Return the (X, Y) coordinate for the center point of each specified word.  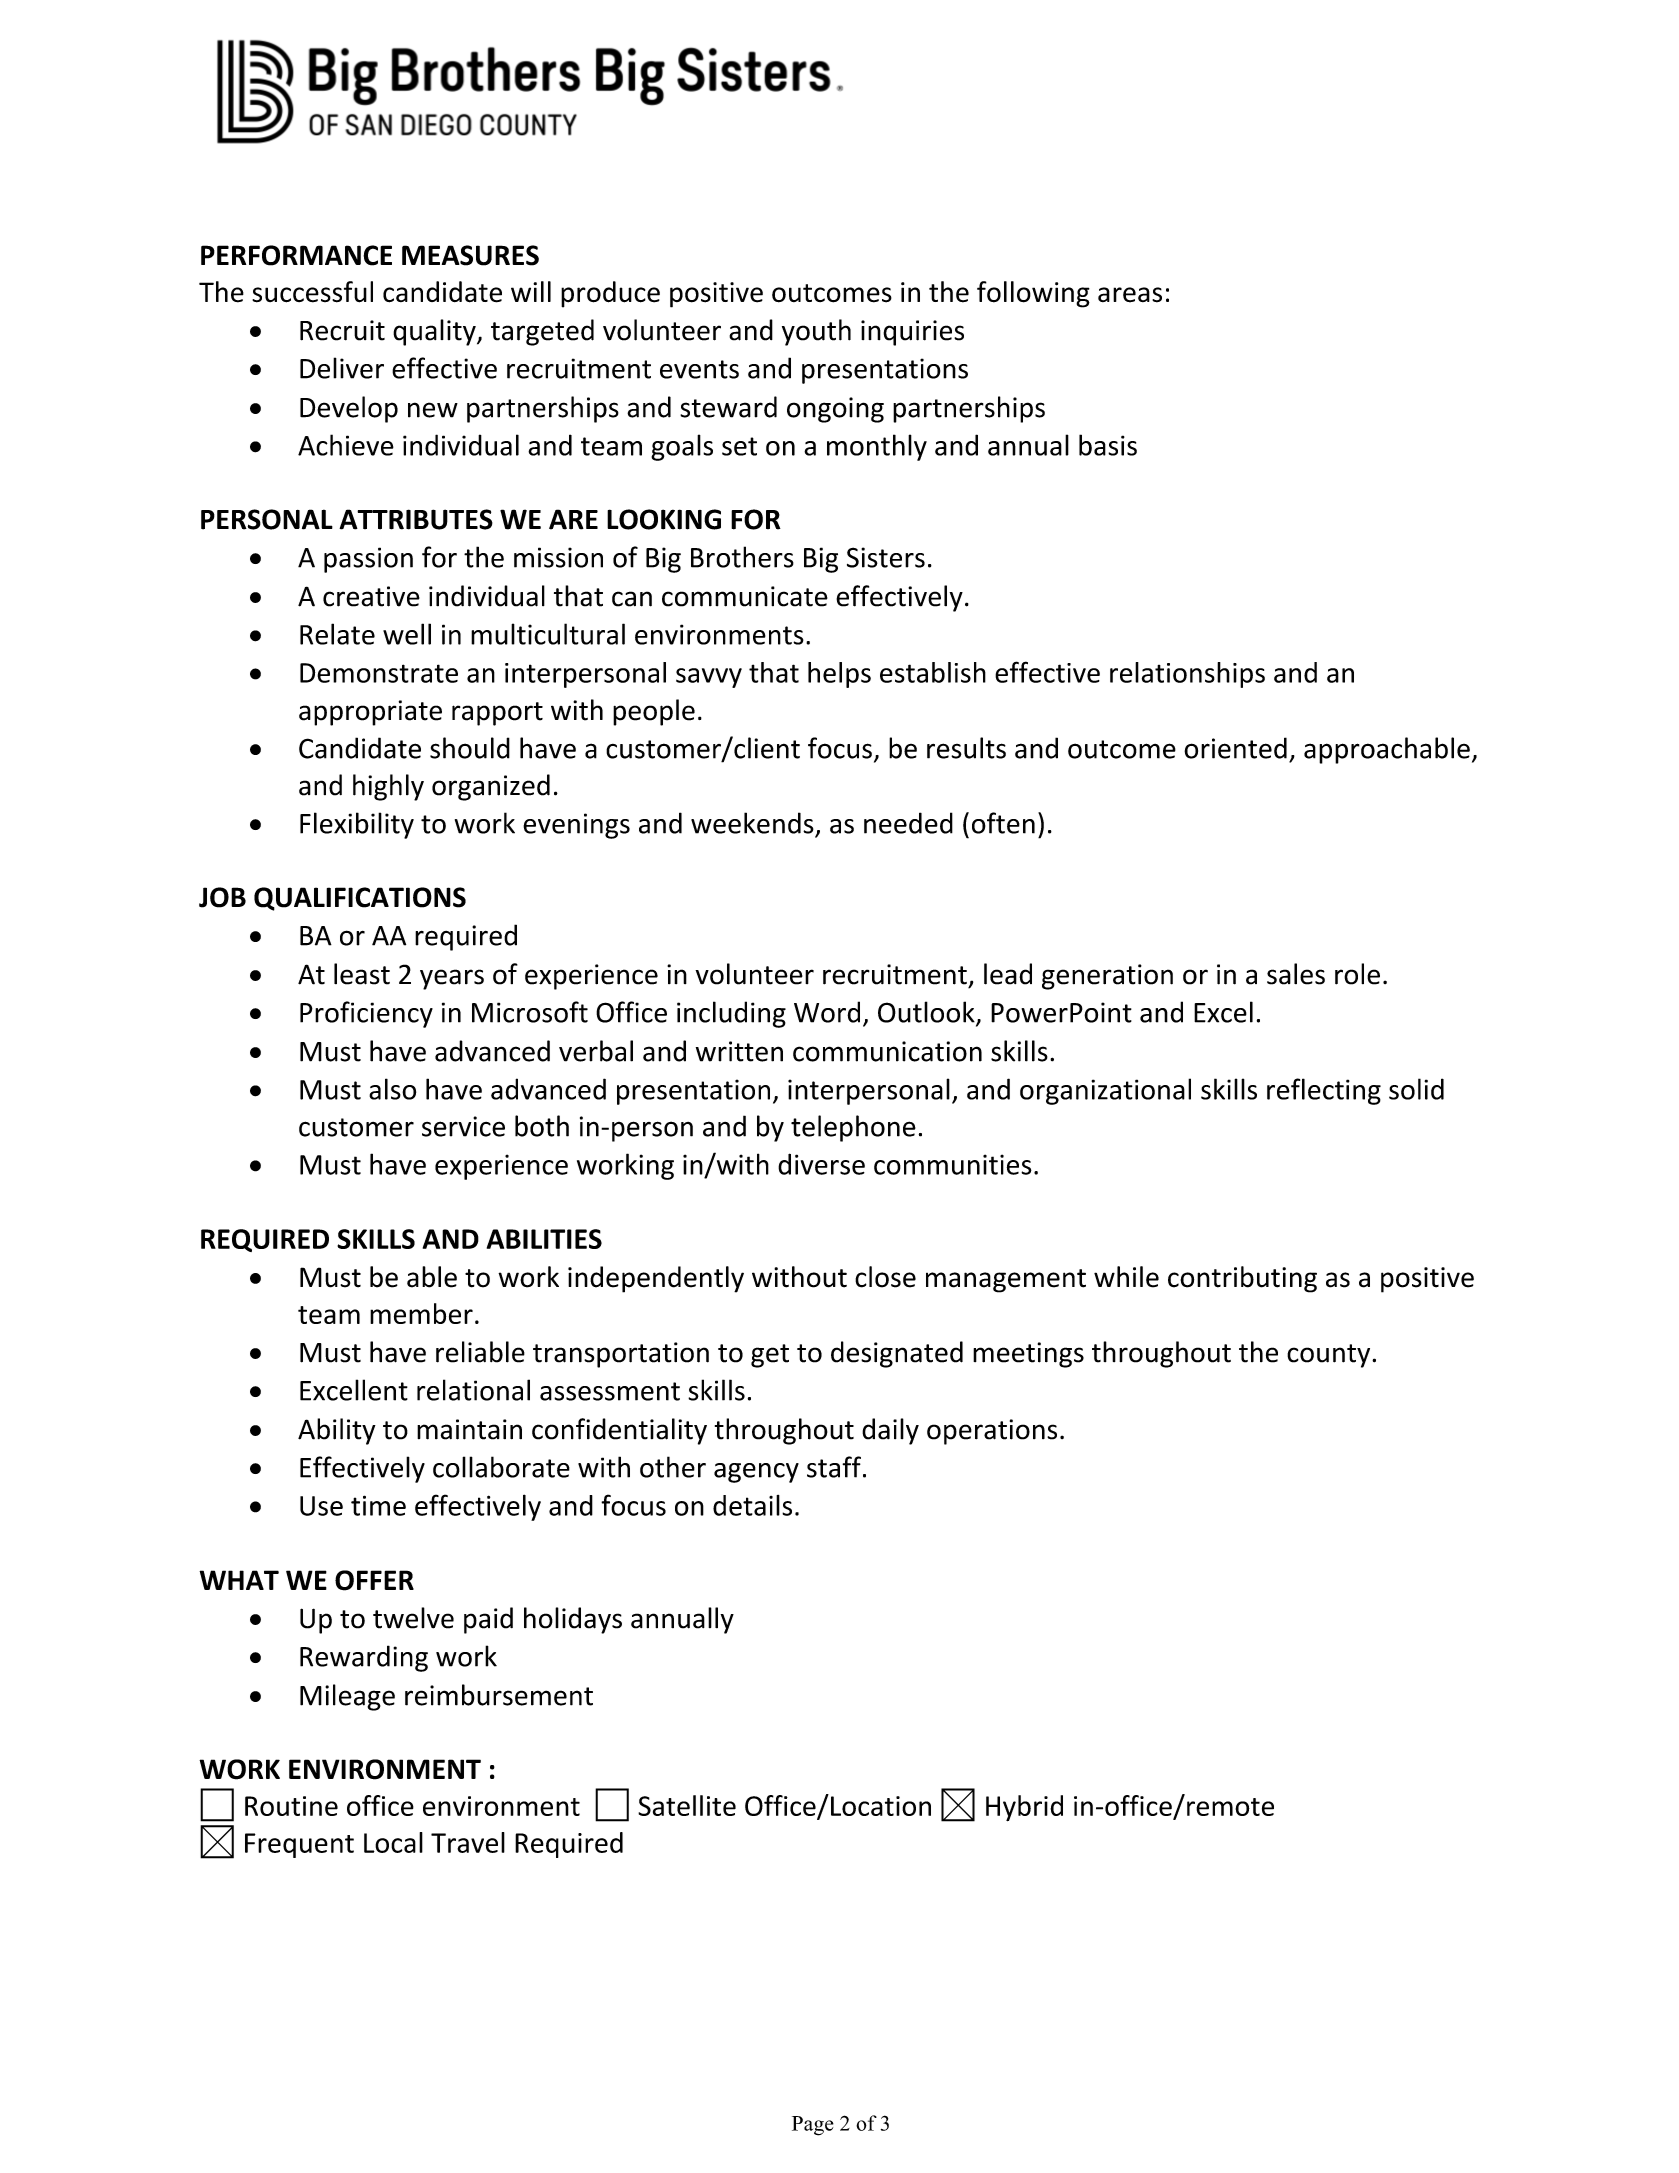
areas (1130, 295)
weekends (752, 823)
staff (834, 1467)
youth (816, 332)
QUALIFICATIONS (360, 899)
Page (813, 2126)
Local (393, 1842)
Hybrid (1024, 1808)
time (378, 1505)
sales (1296, 974)
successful (312, 292)
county (1330, 1356)
